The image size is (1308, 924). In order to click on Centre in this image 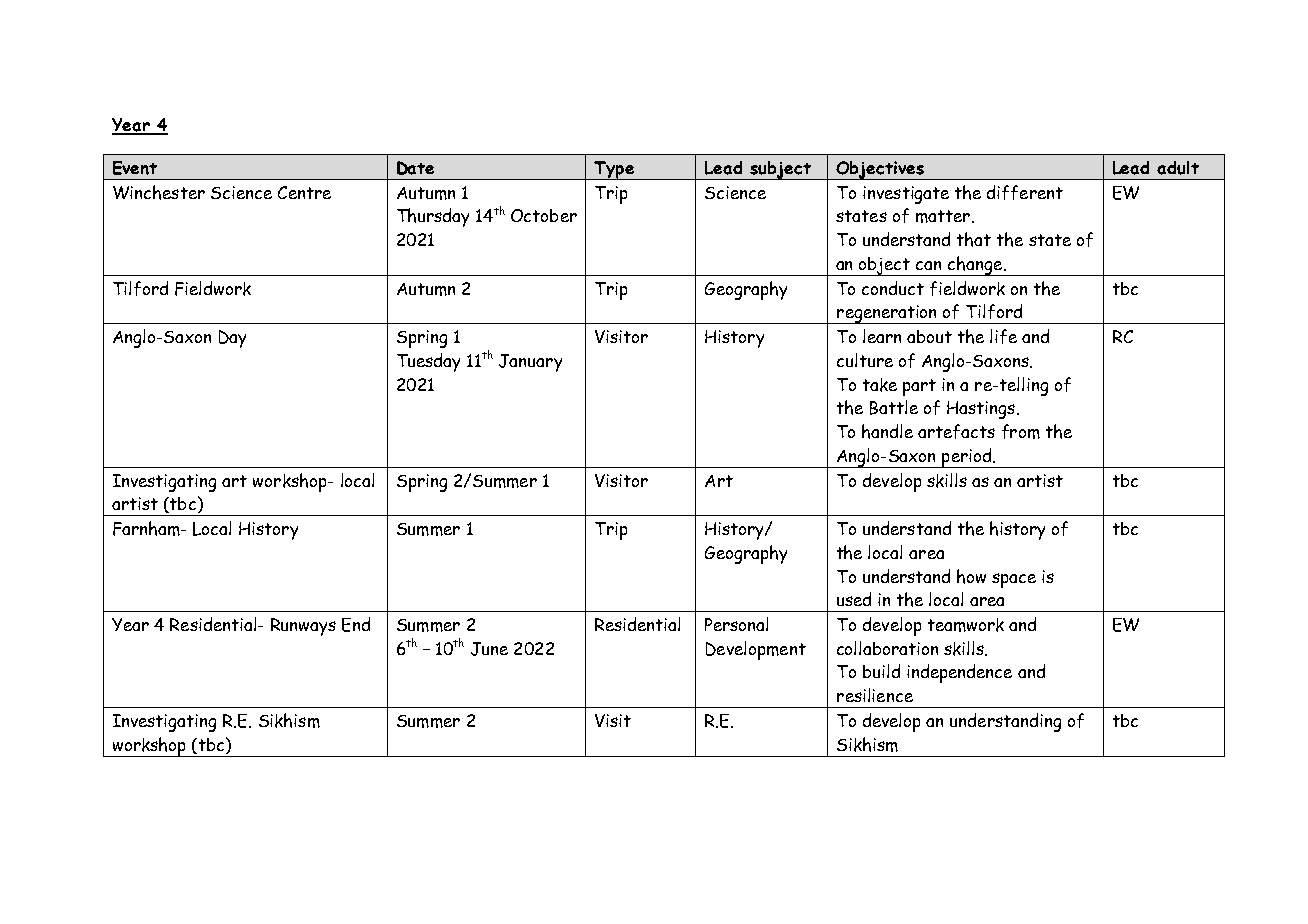, I will do `click(304, 192)`.
